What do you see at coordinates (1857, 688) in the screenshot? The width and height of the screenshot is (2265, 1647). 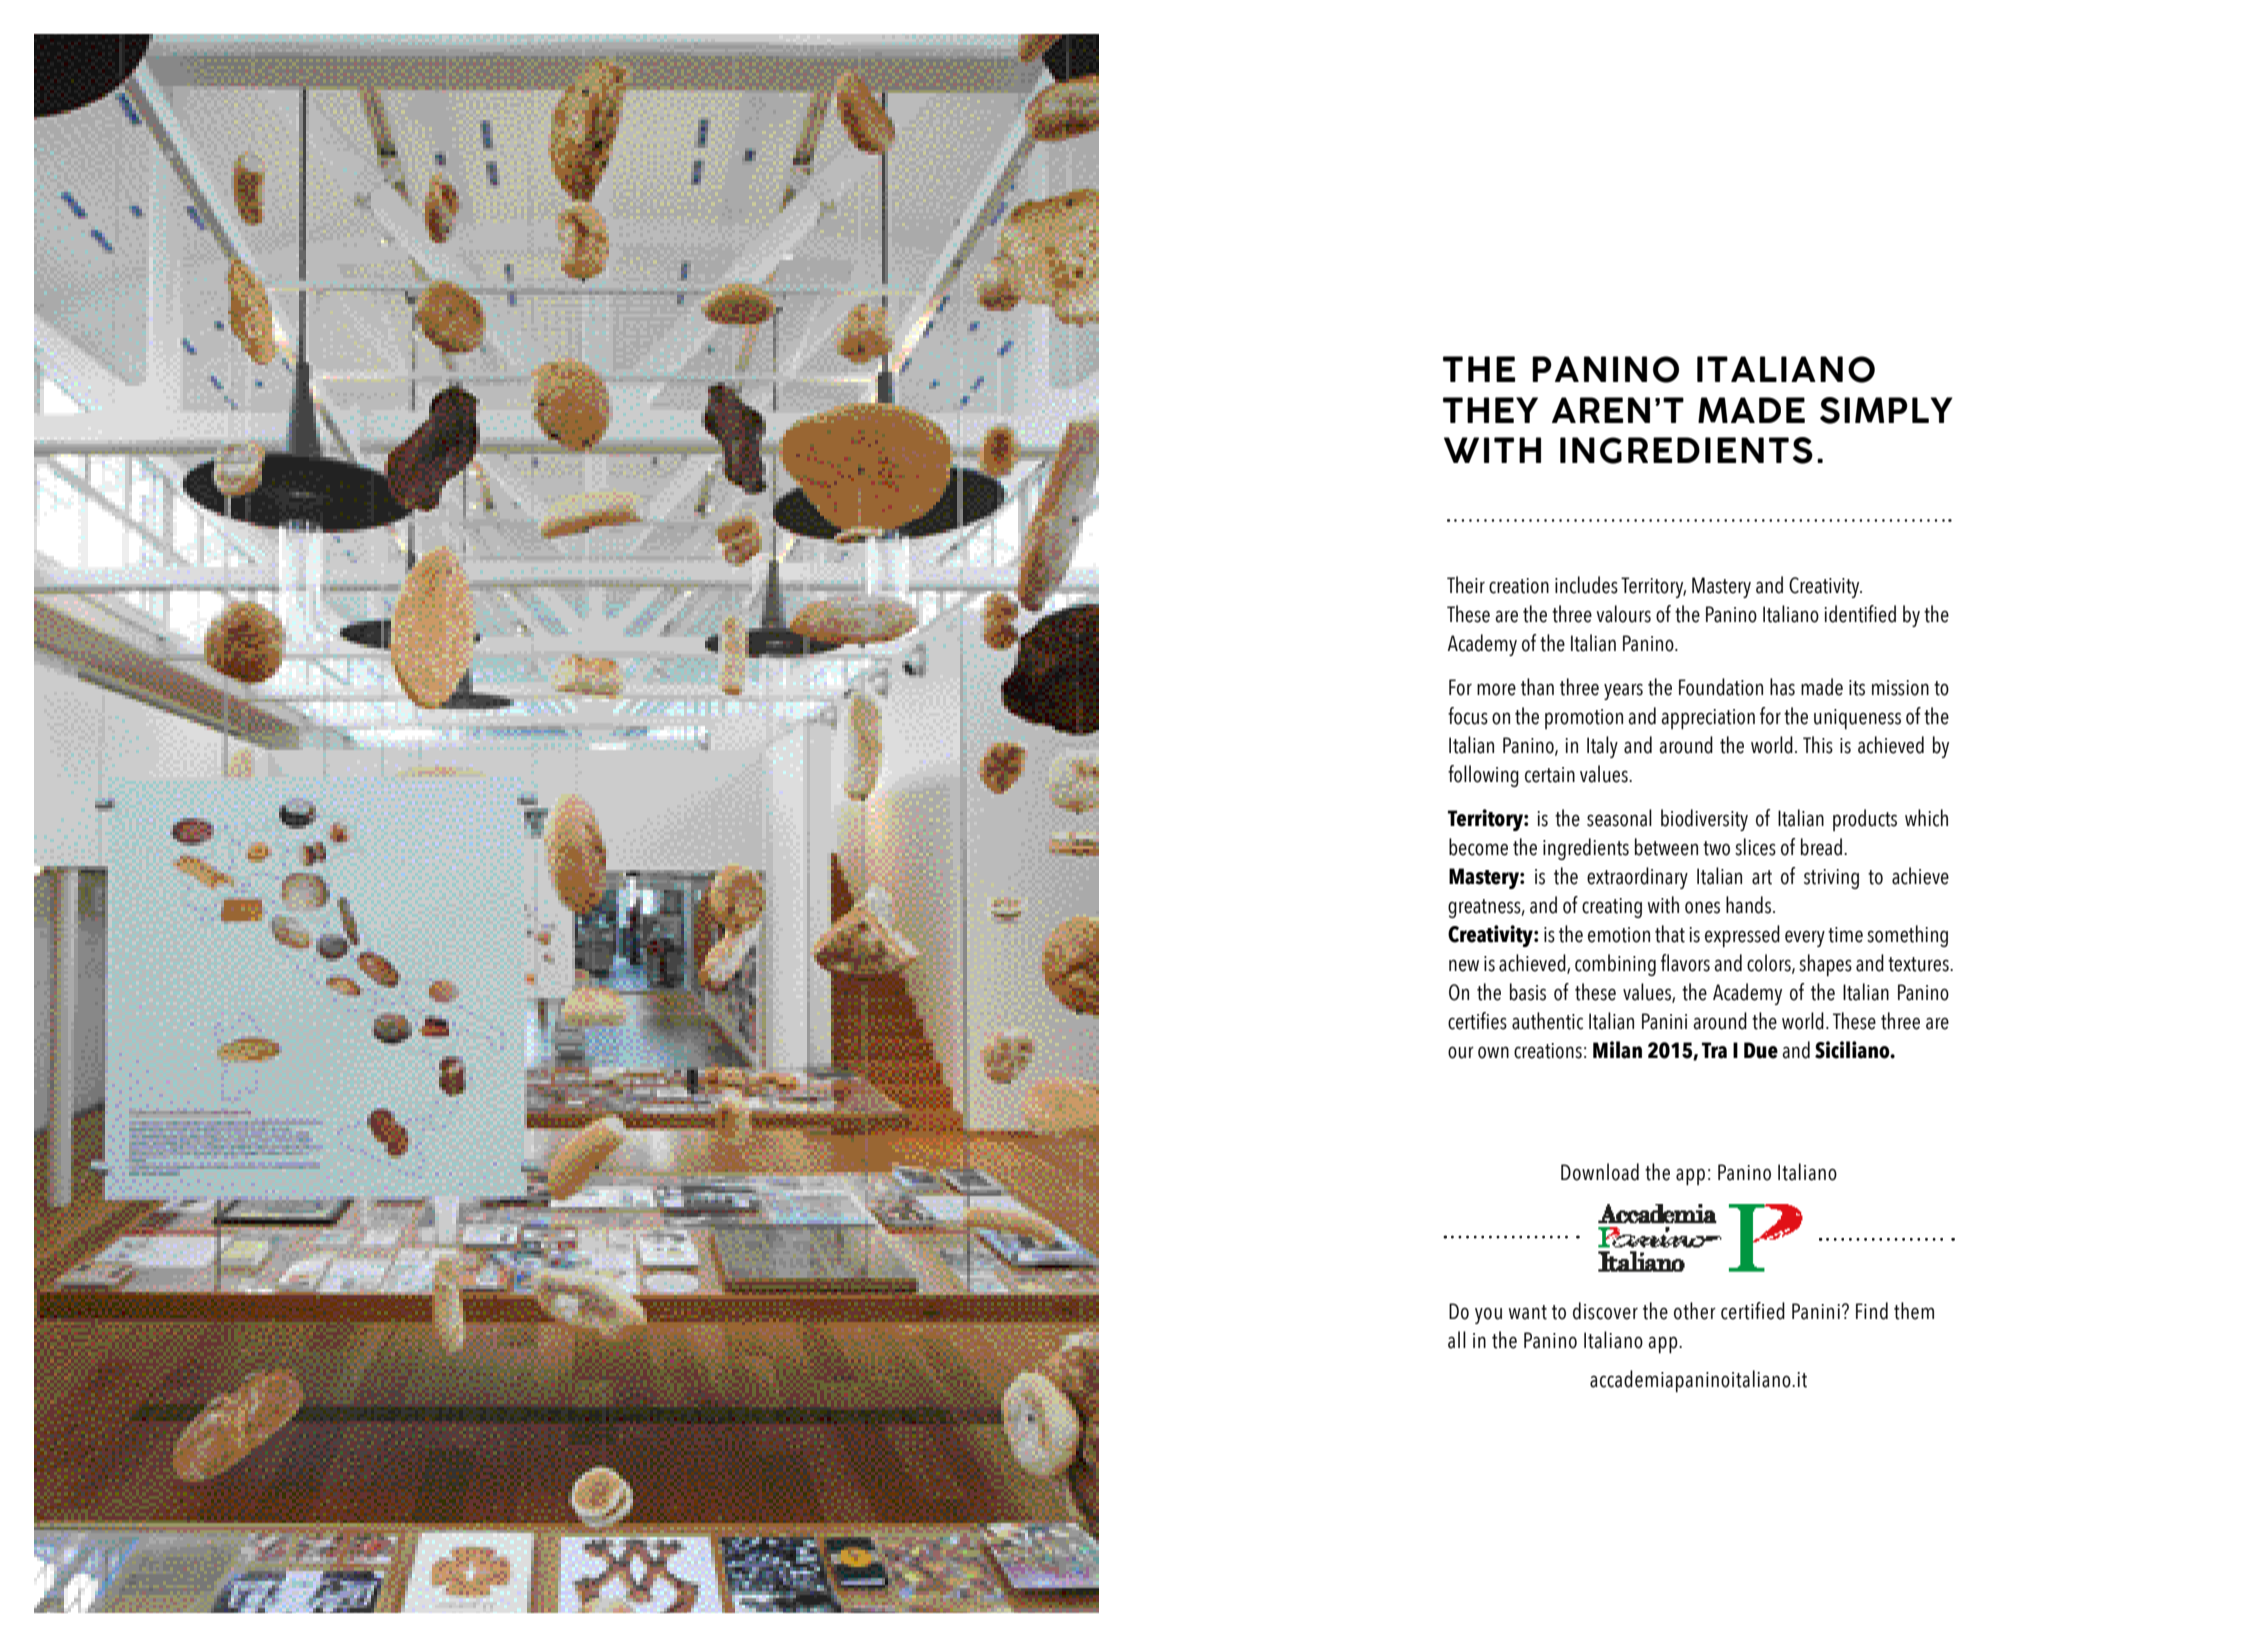 I see `its` at bounding box center [1857, 688].
